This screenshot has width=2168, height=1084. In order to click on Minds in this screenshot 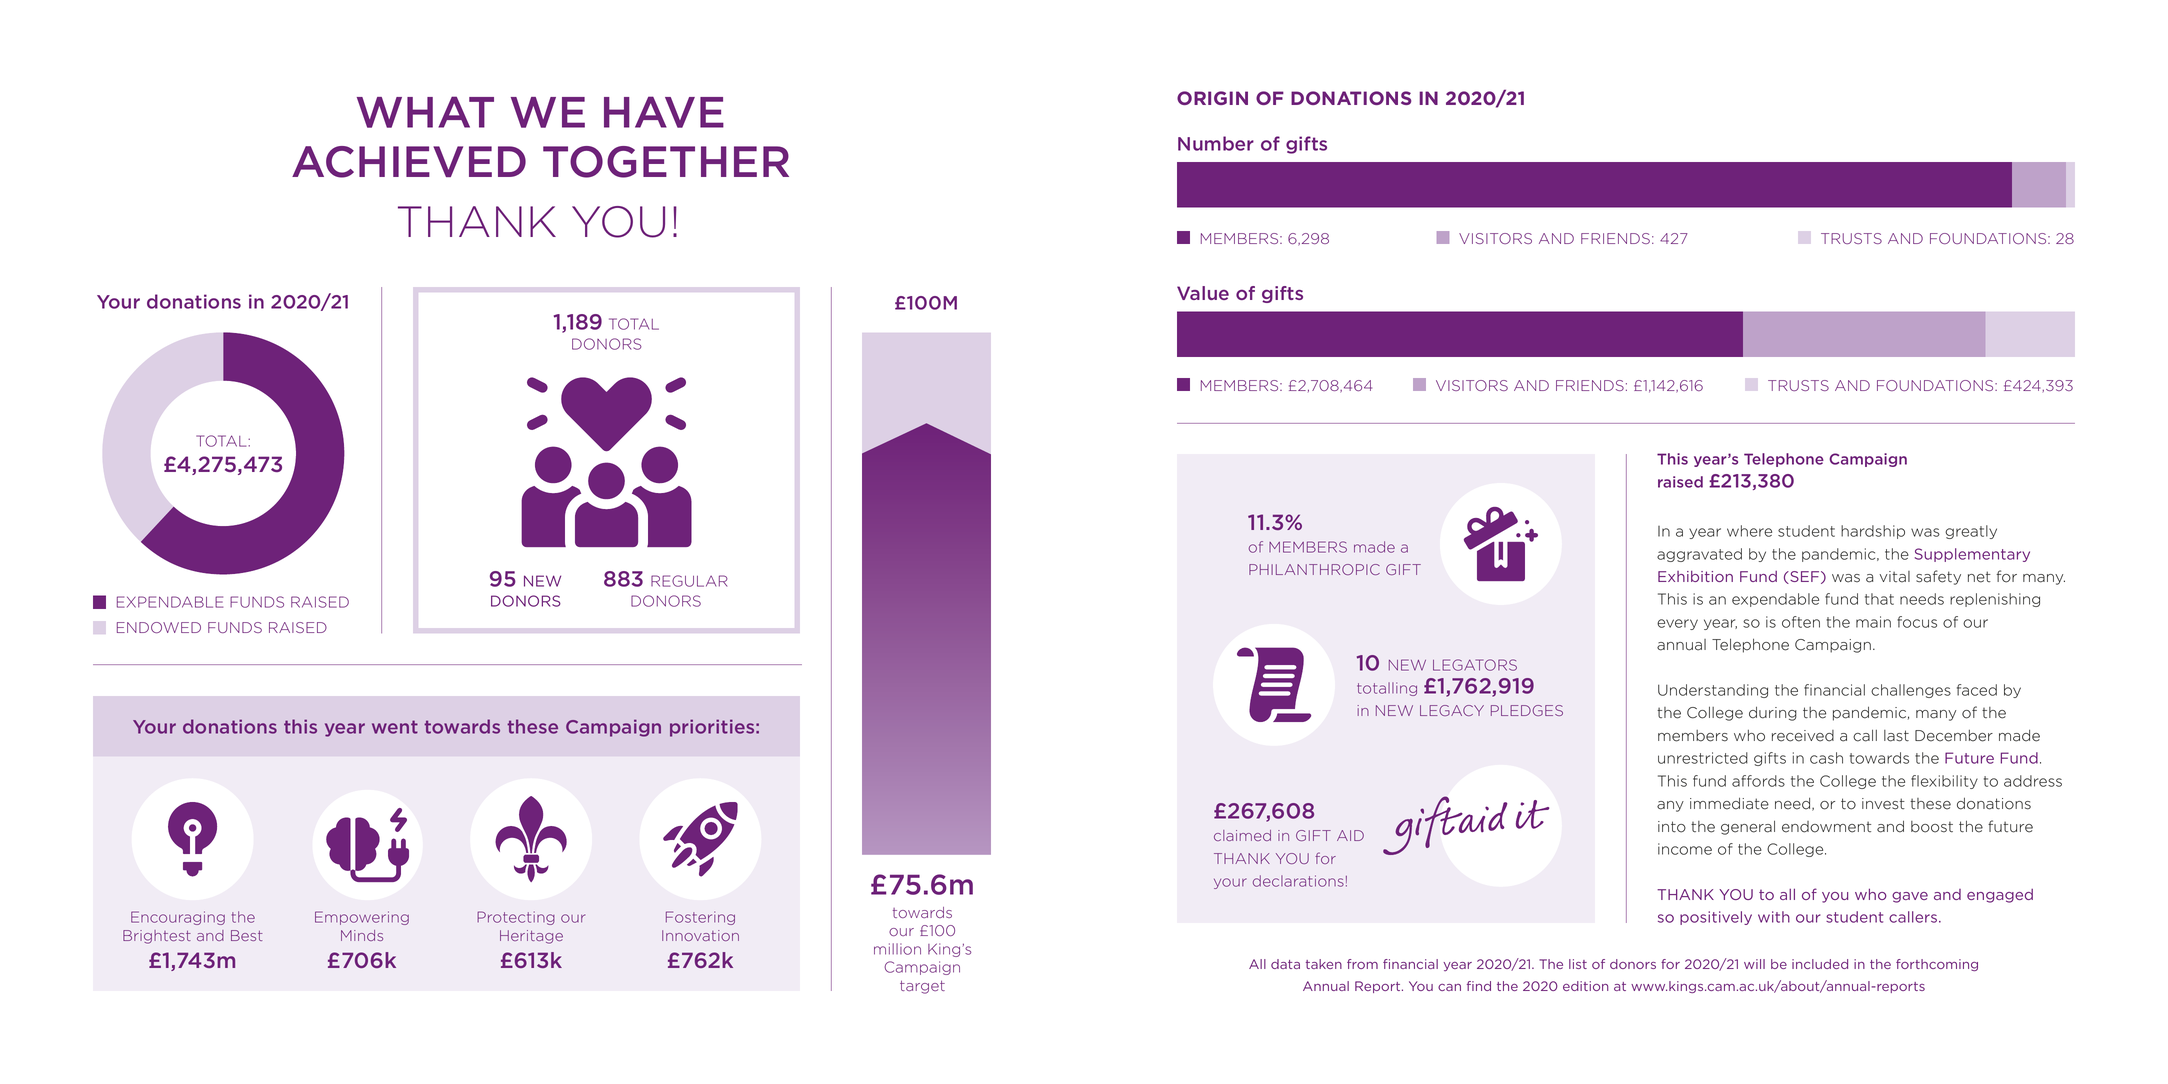, I will do `click(362, 935)`.
